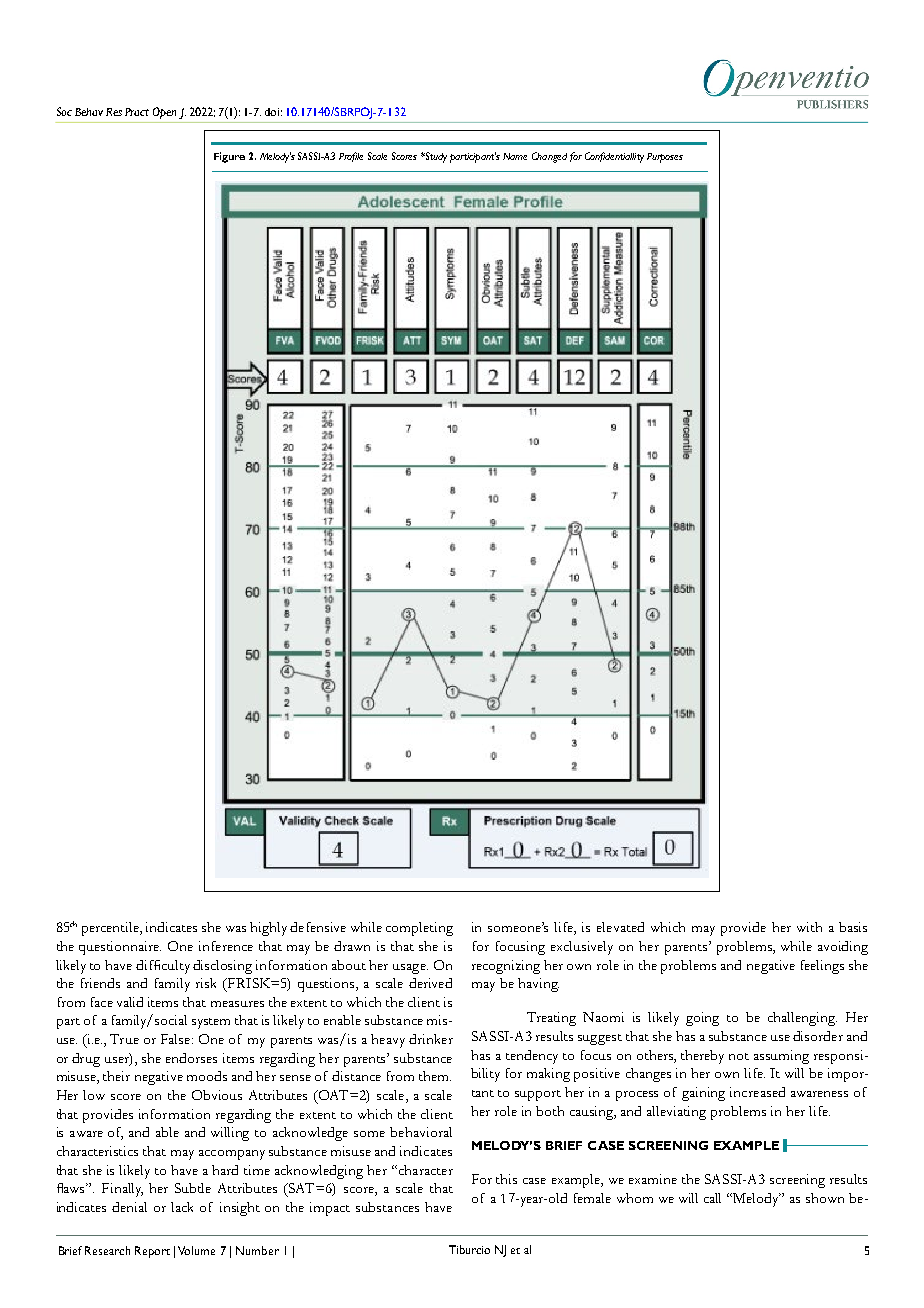  I want to click on questionnaire, so click(120, 948).
